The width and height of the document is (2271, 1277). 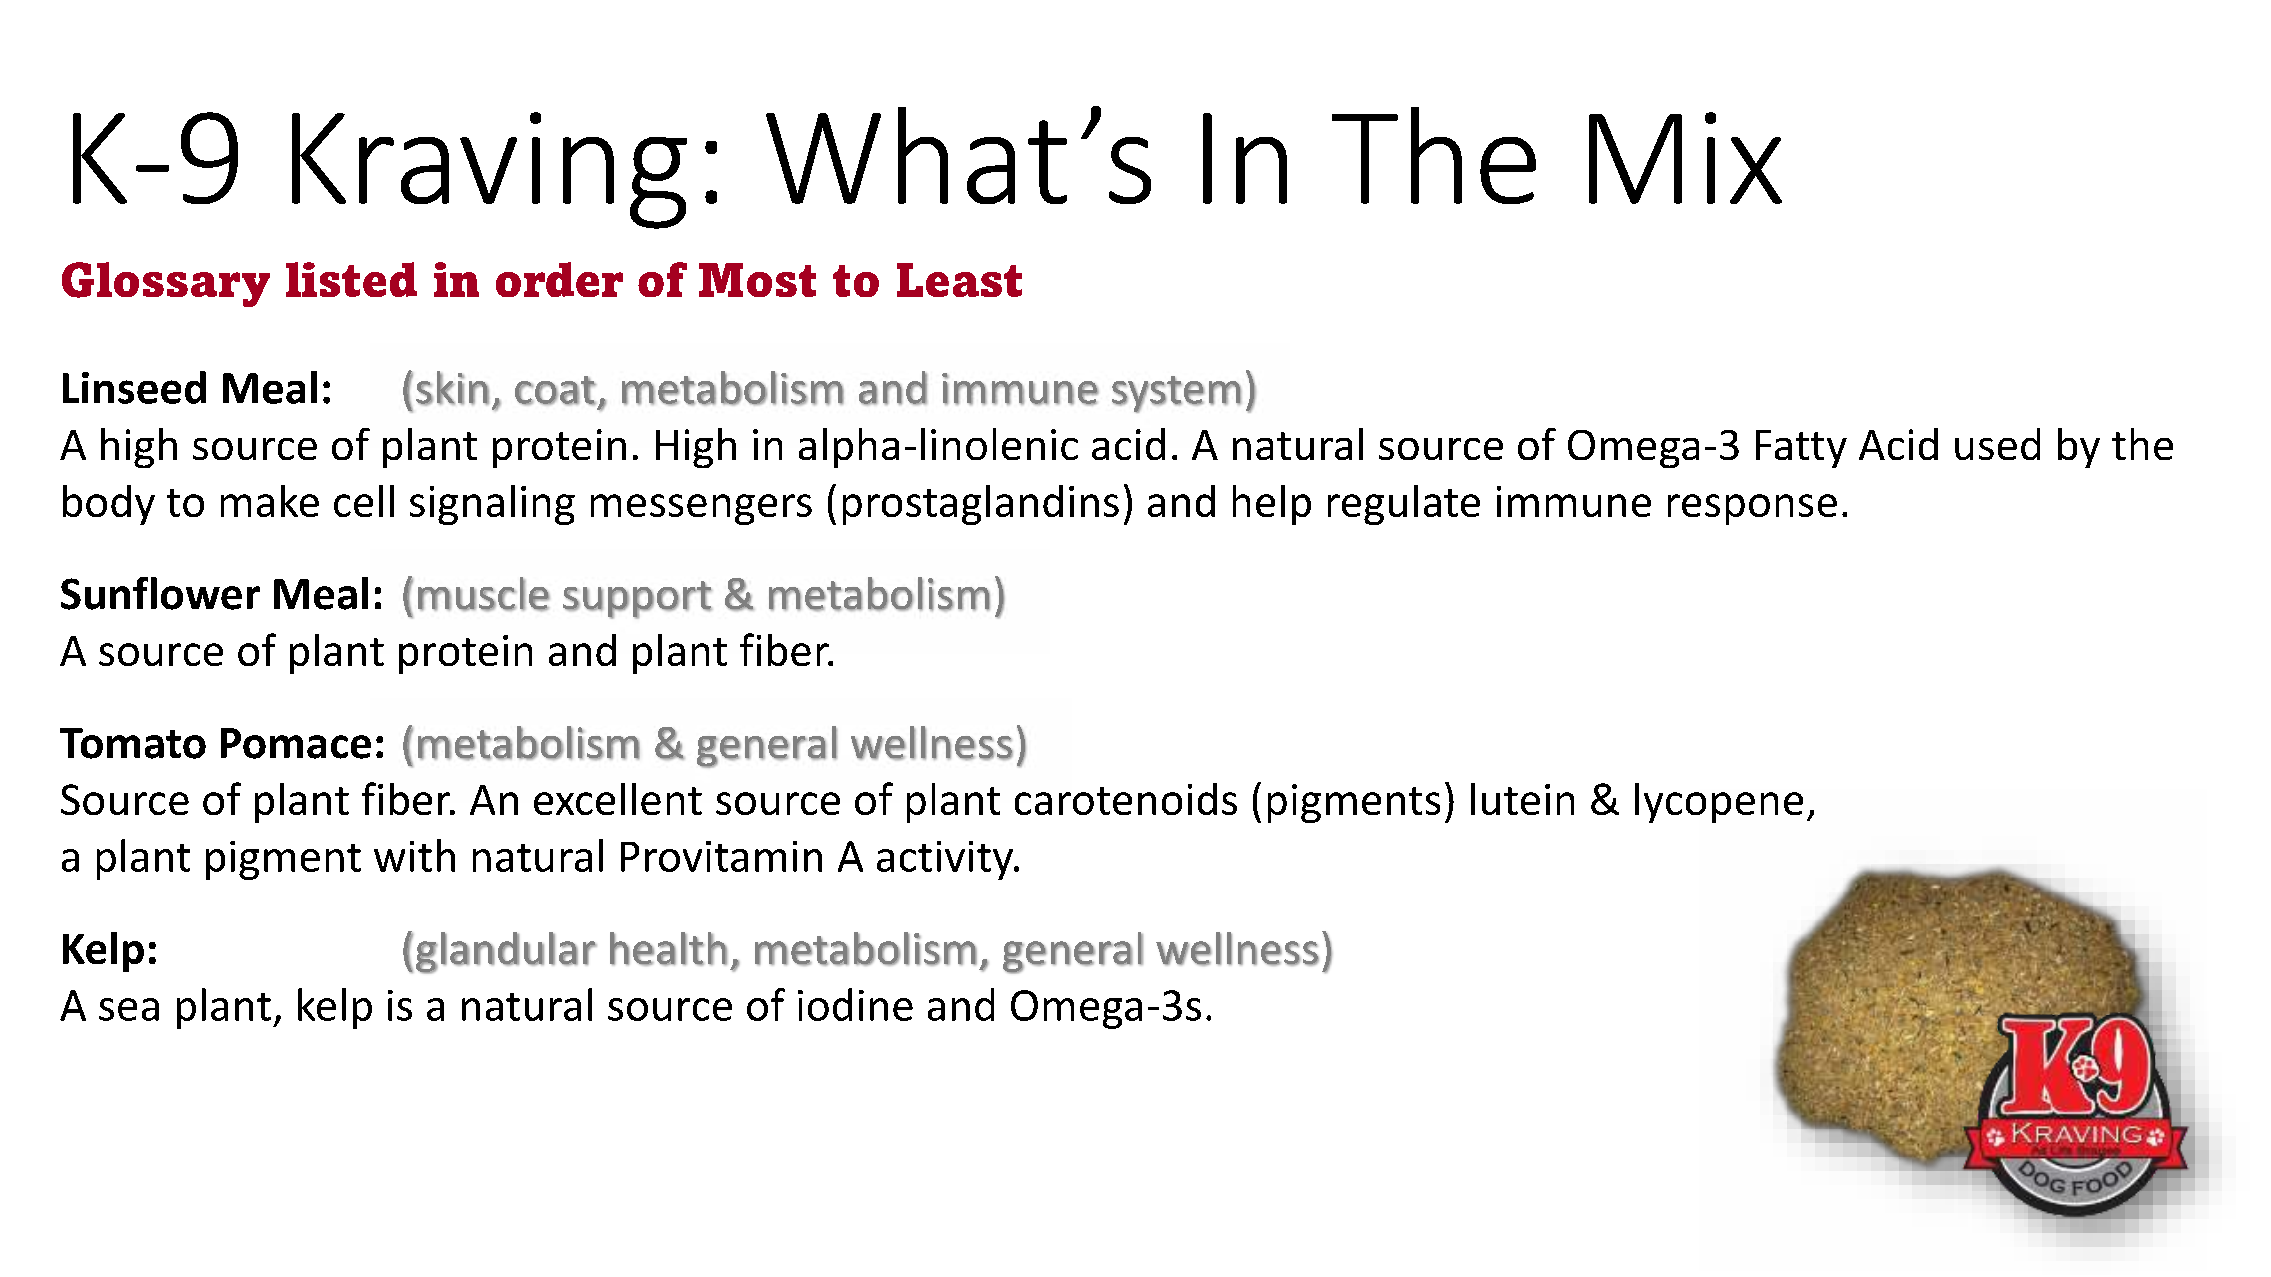 What do you see at coordinates (1685, 158) in the document?
I see `Mix` at bounding box center [1685, 158].
